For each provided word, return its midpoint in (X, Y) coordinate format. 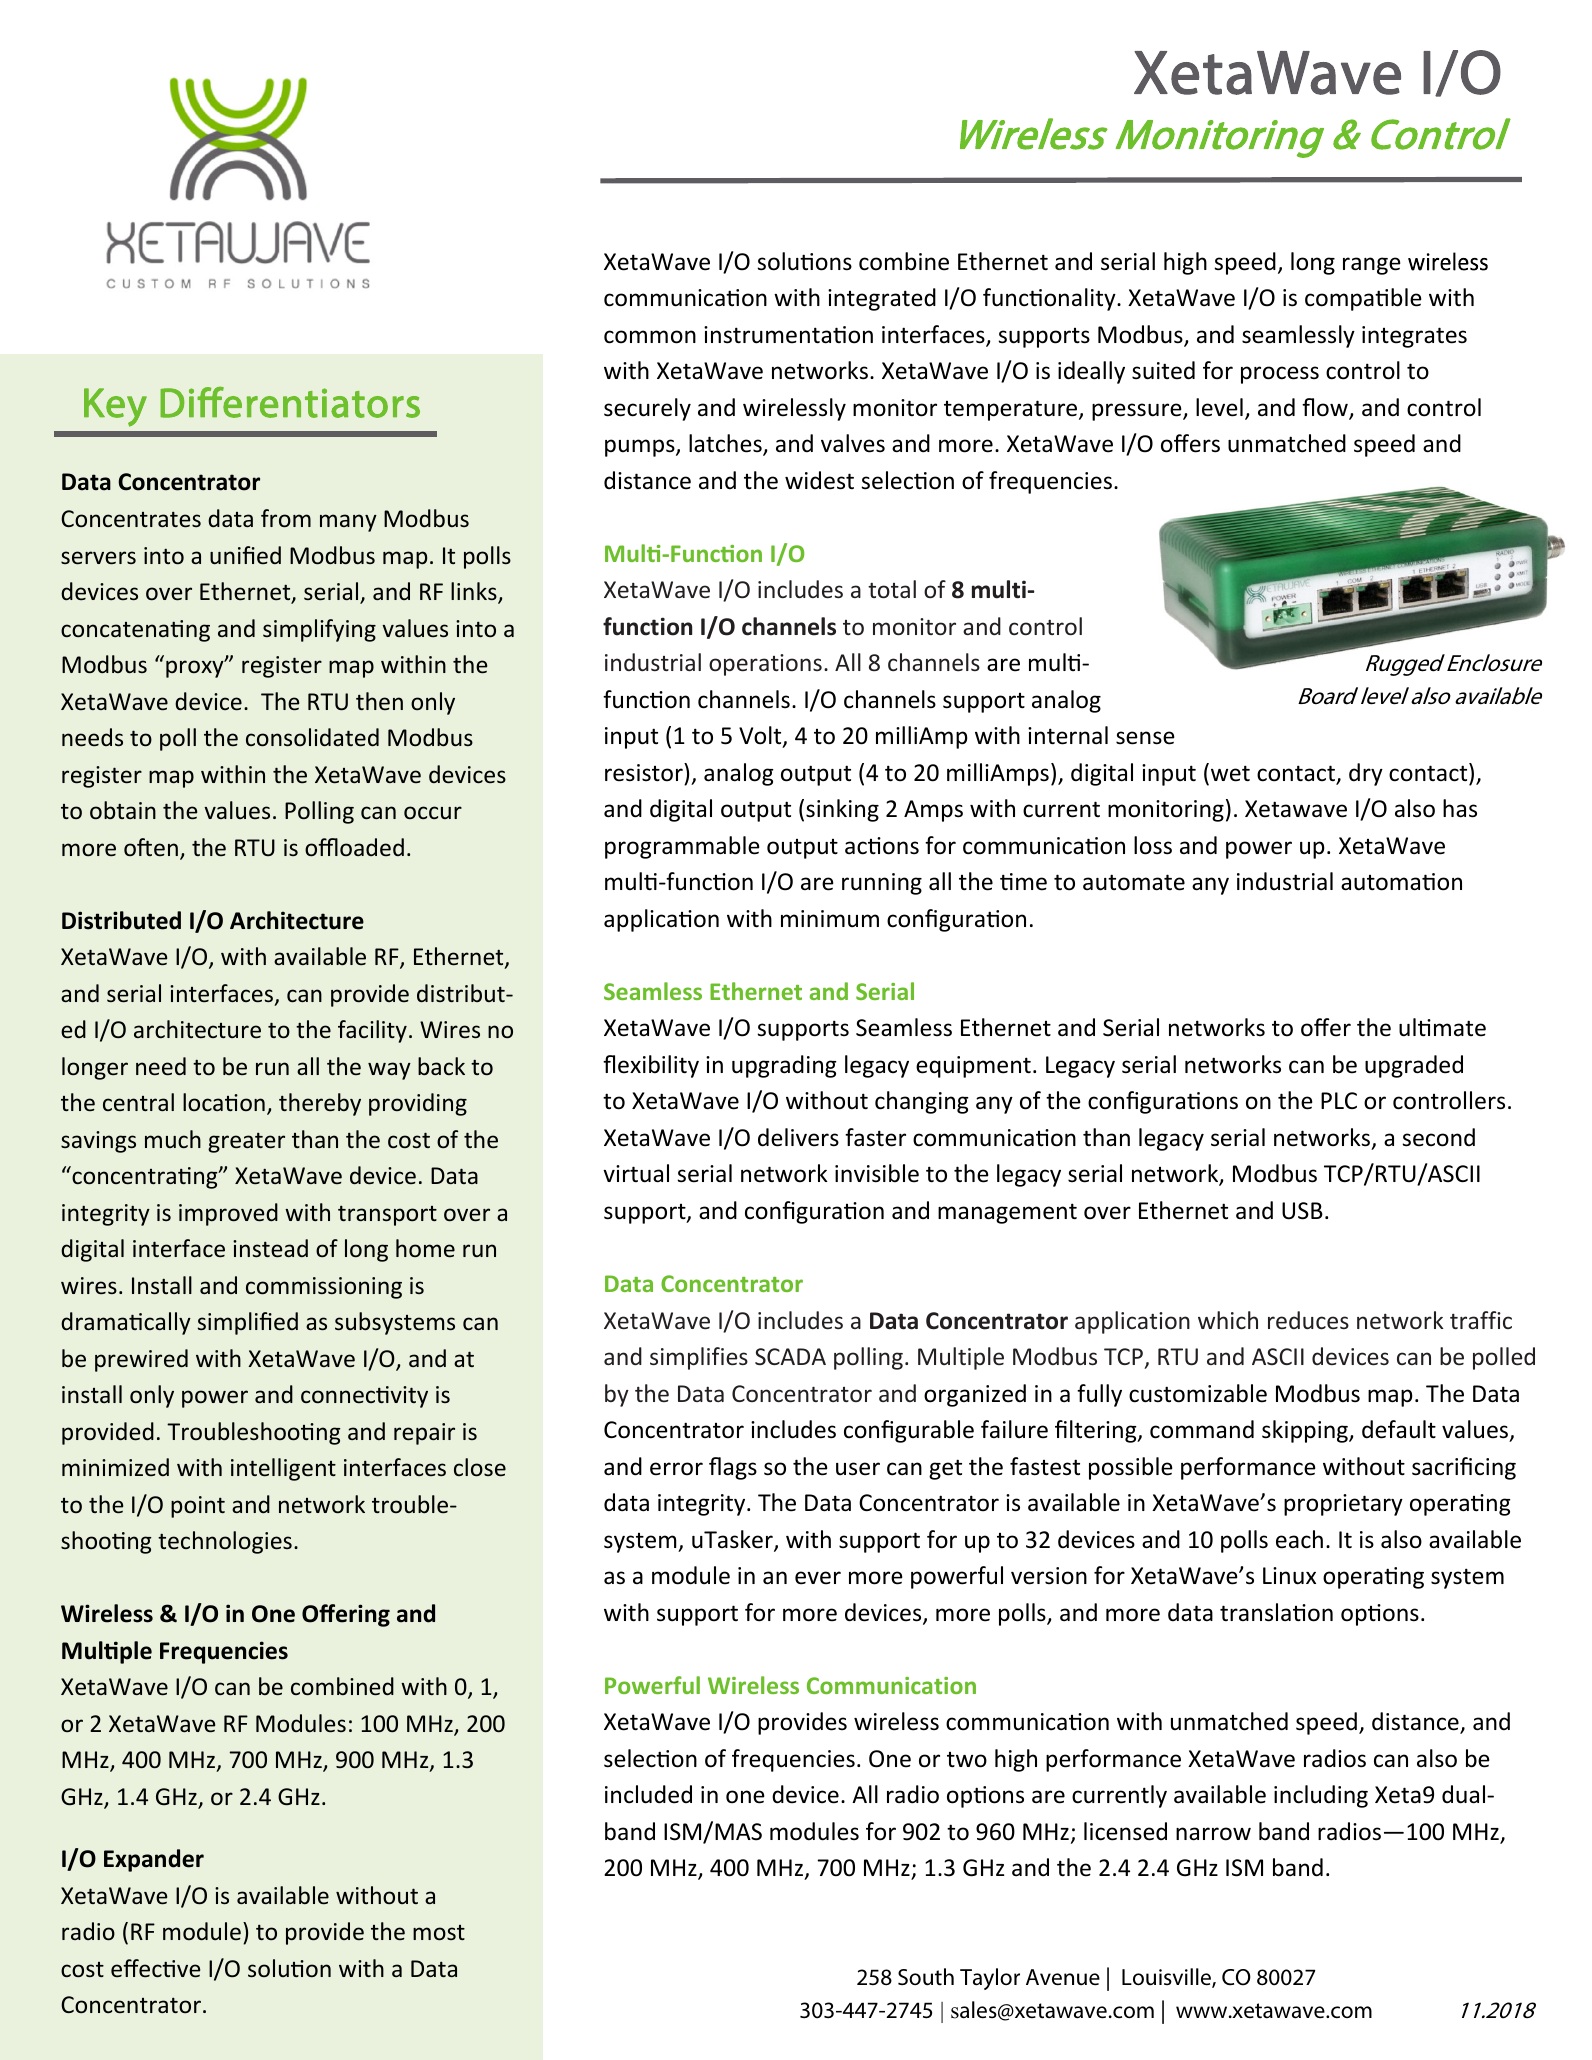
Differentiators (290, 402)
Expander (154, 1860)
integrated (882, 299)
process (1280, 375)
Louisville (1167, 1978)
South (926, 1977)
